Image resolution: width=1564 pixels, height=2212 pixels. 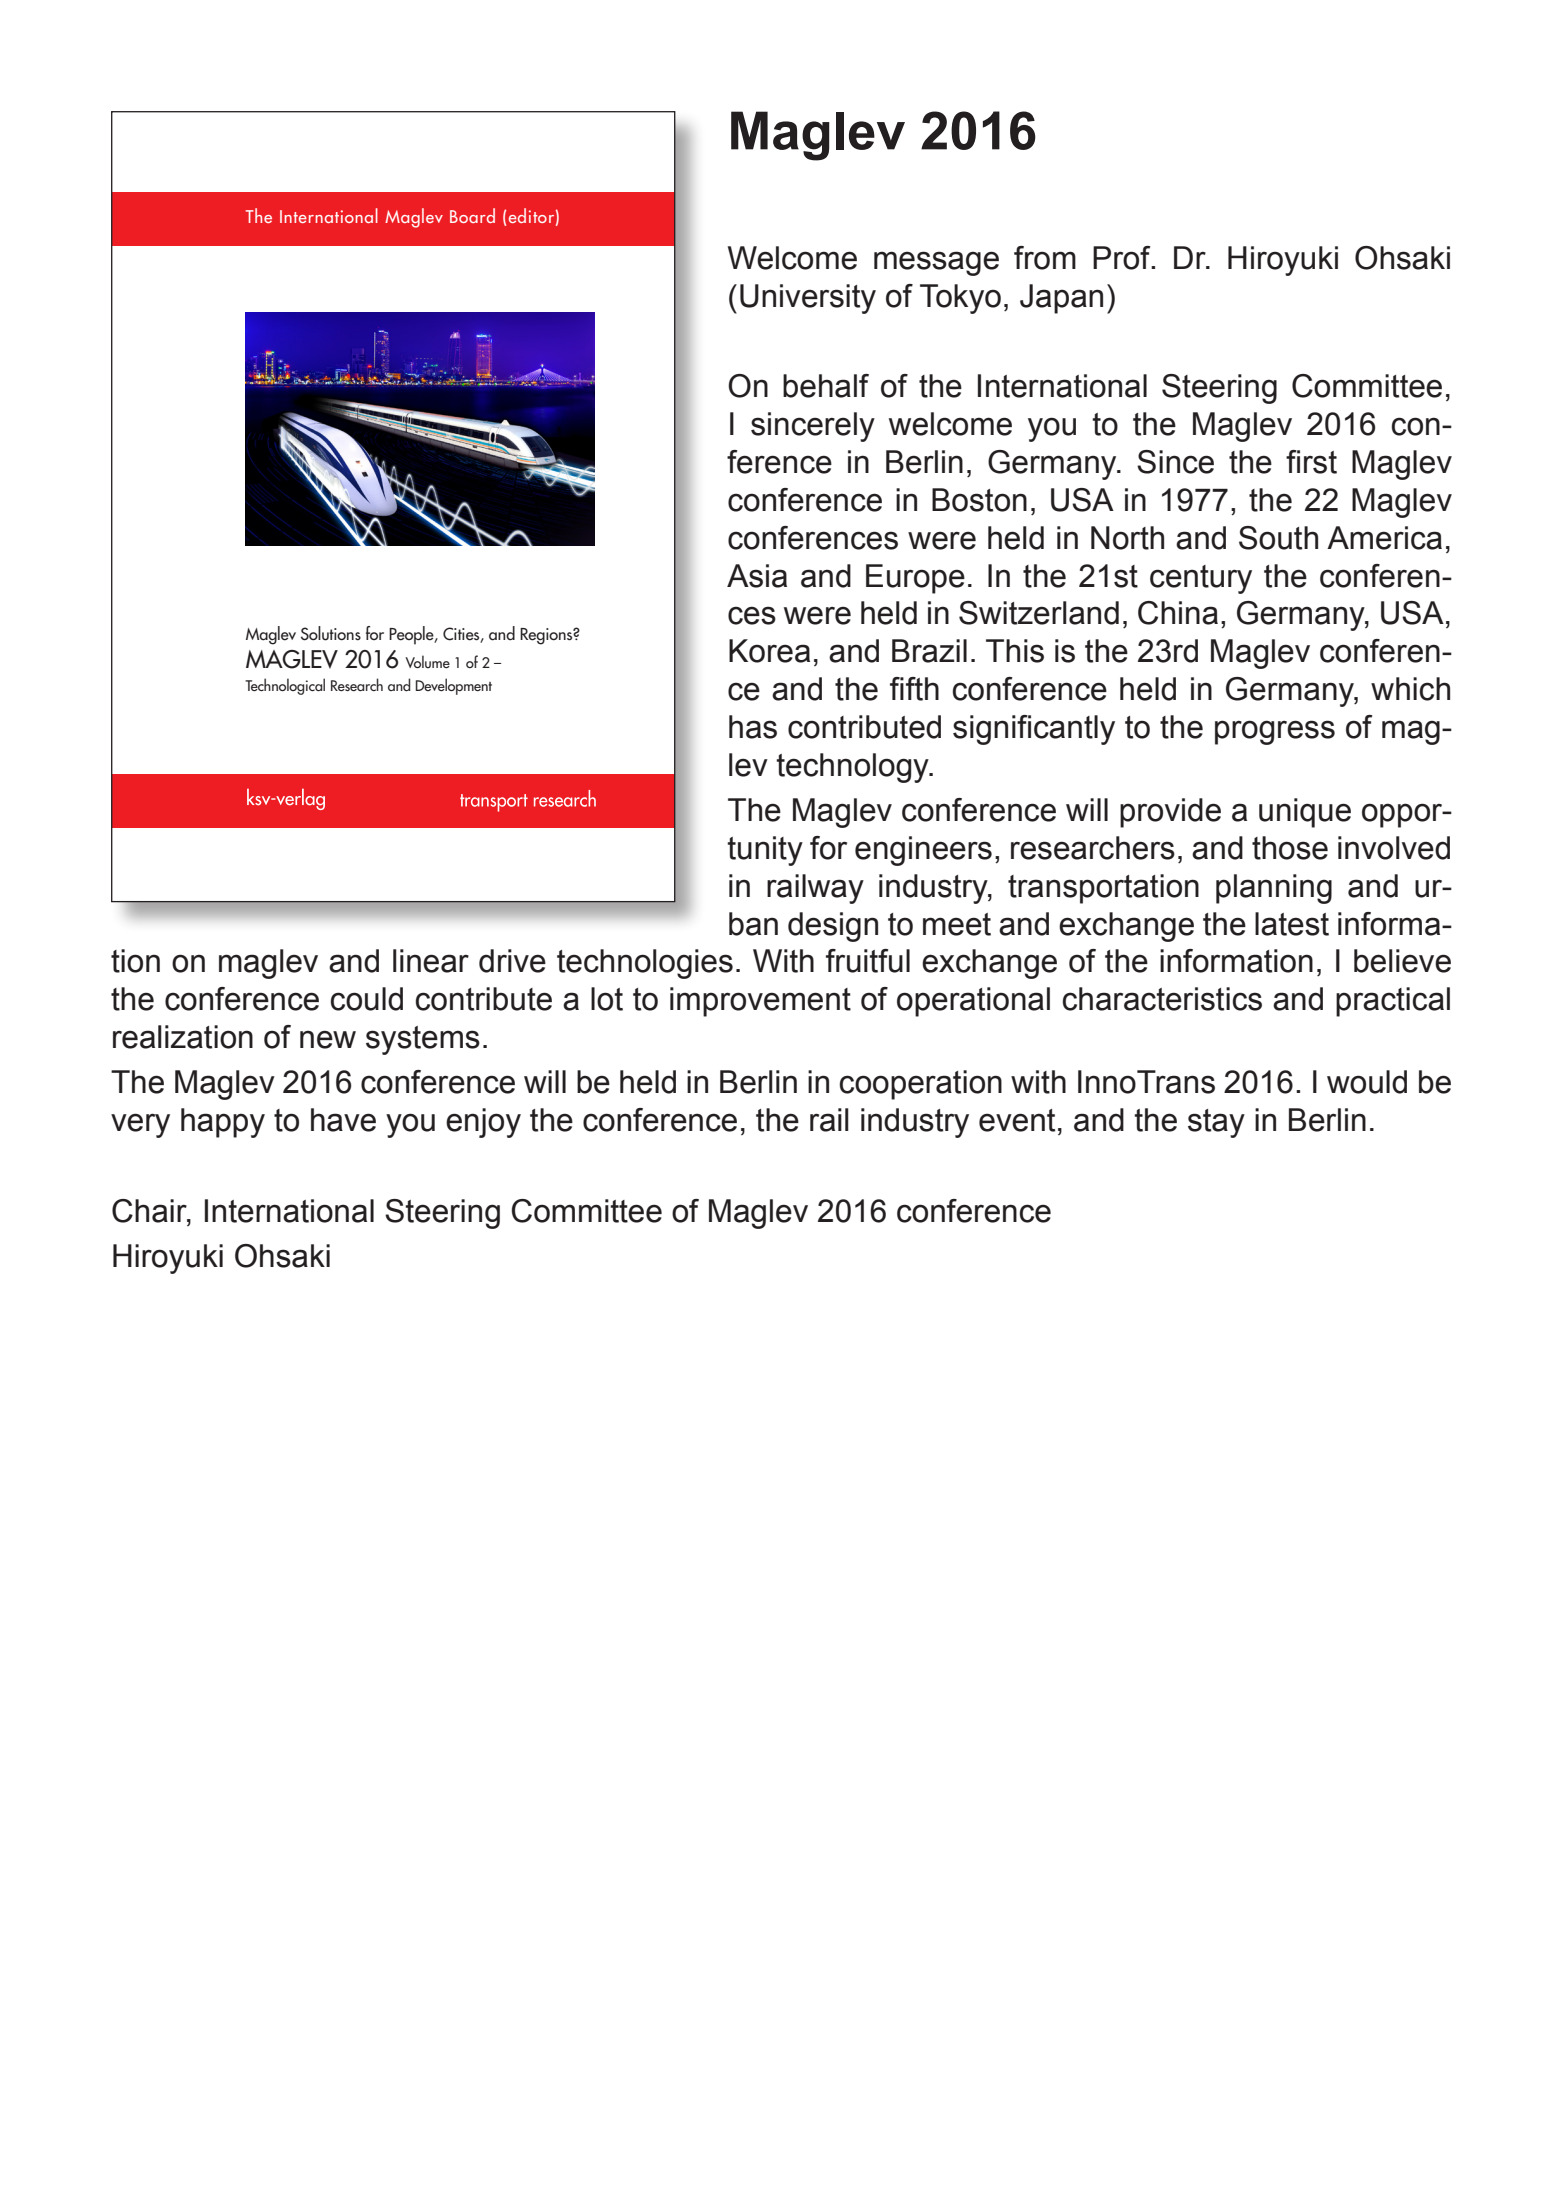 I want to click on unique, so click(x=1305, y=813).
